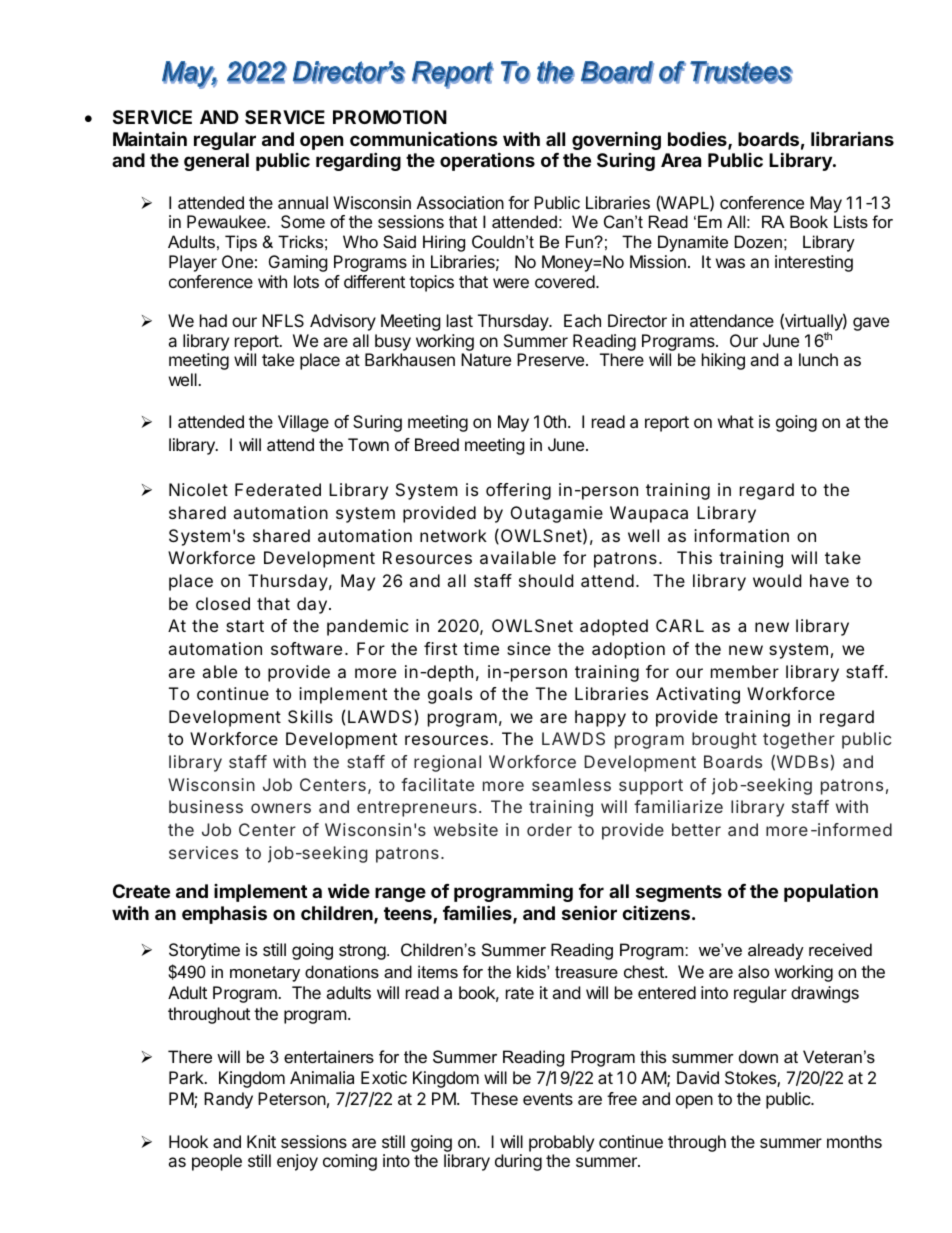 Image resolution: width=952 pixels, height=1233 pixels. Describe the element at coordinates (854, 1141) in the screenshot. I see `months` at that location.
